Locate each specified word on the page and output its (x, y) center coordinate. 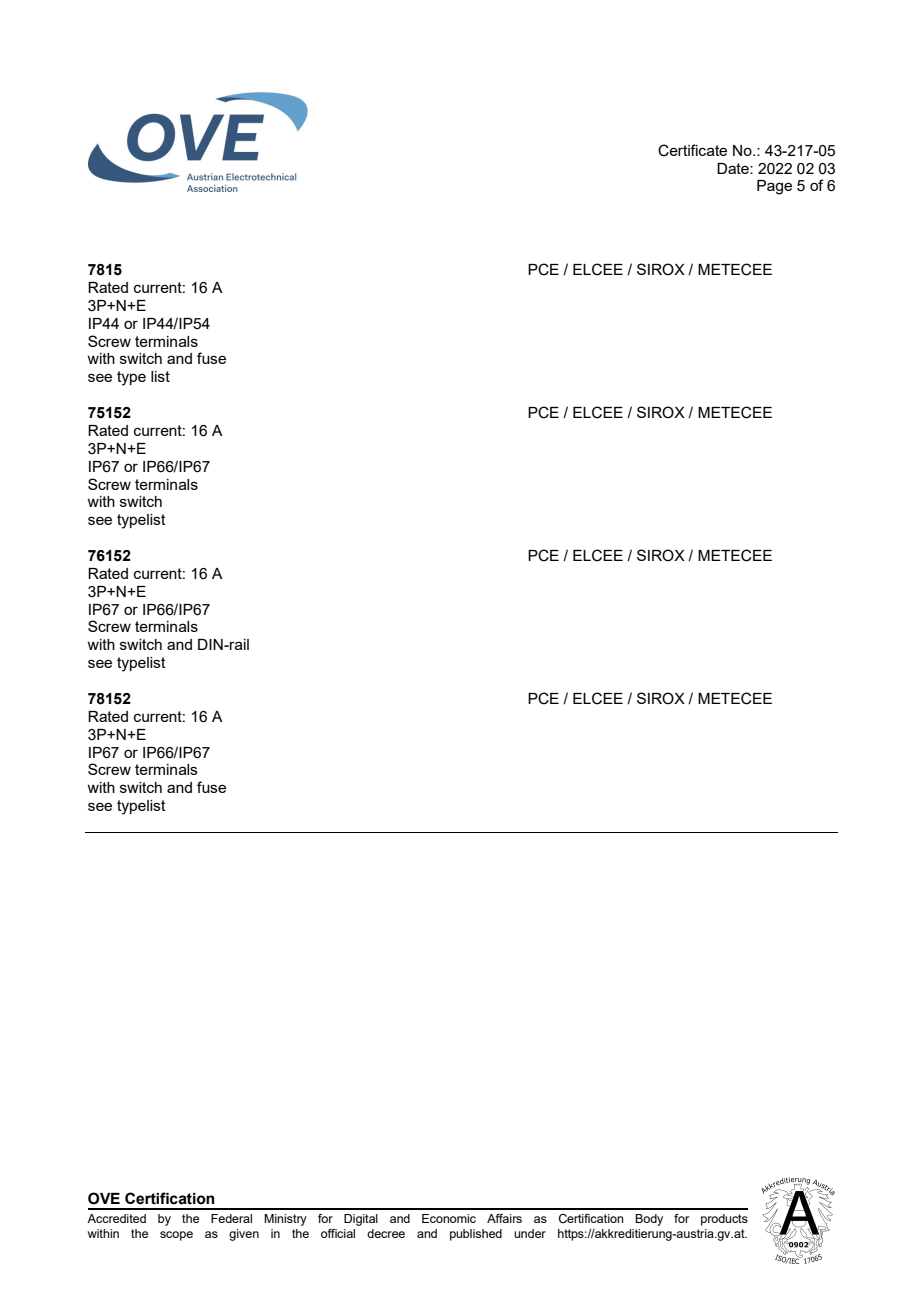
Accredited (116, 1218)
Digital (361, 1220)
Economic (449, 1218)
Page (774, 187)
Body (649, 1220)
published (476, 1235)
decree (386, 1233)
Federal (231, 1218)
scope (176, 1236)
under (530, 1233)
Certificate (692, 150)
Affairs (504, 1218)
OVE (104, 1198)
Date (734, 168)
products (724, 1220)
